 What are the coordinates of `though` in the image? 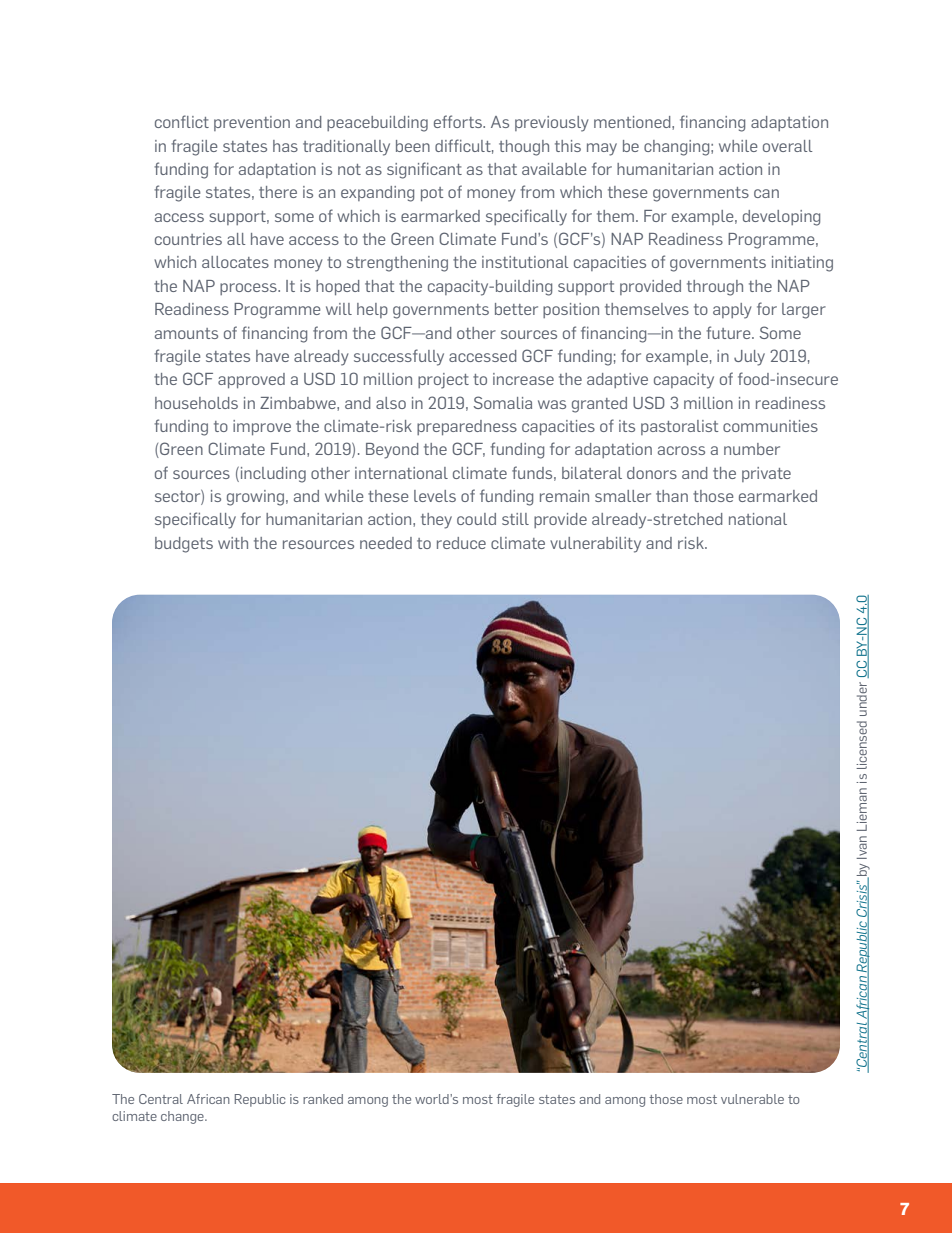 It's located at (524, 148).
